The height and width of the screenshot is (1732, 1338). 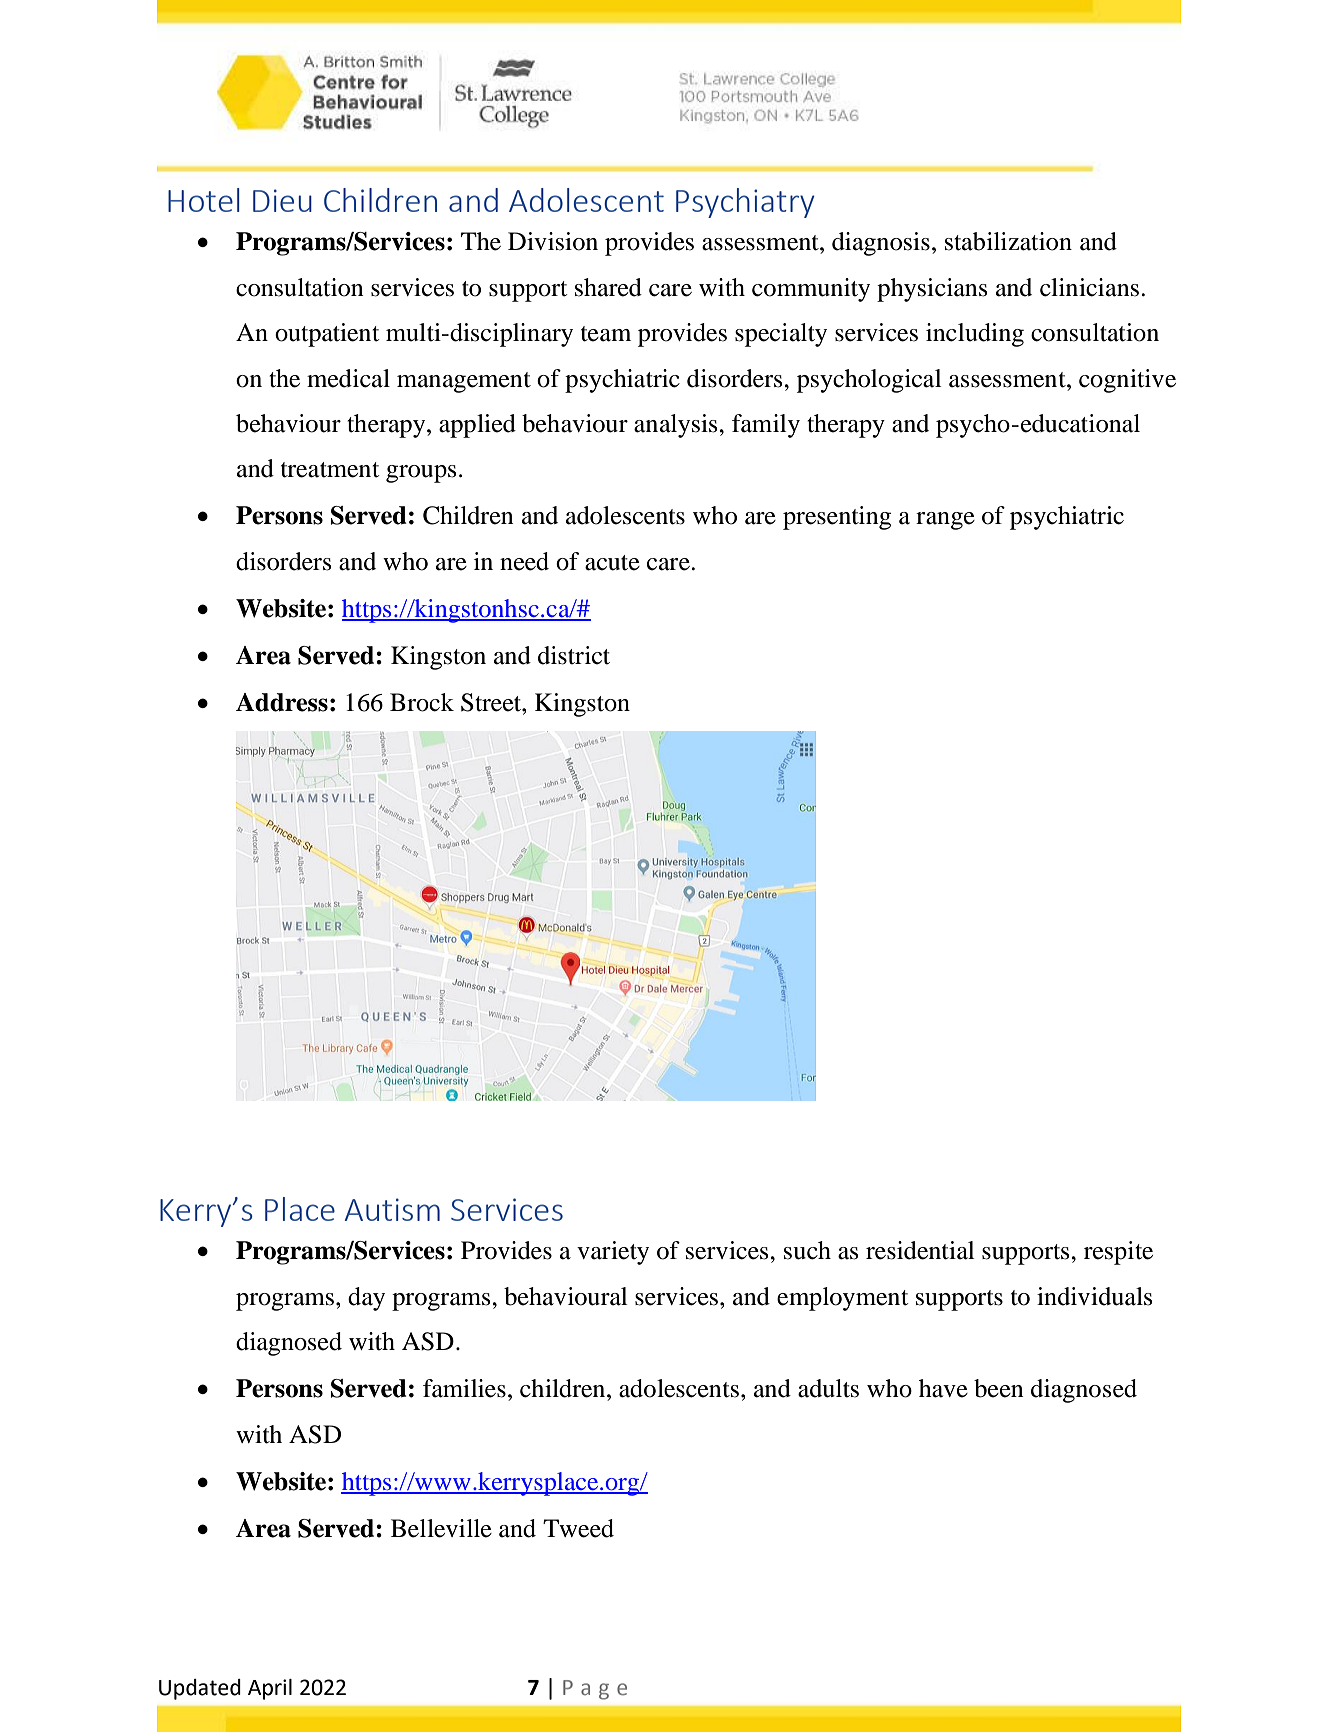 I want to click on Dieu, so click(x=282, y=200).
